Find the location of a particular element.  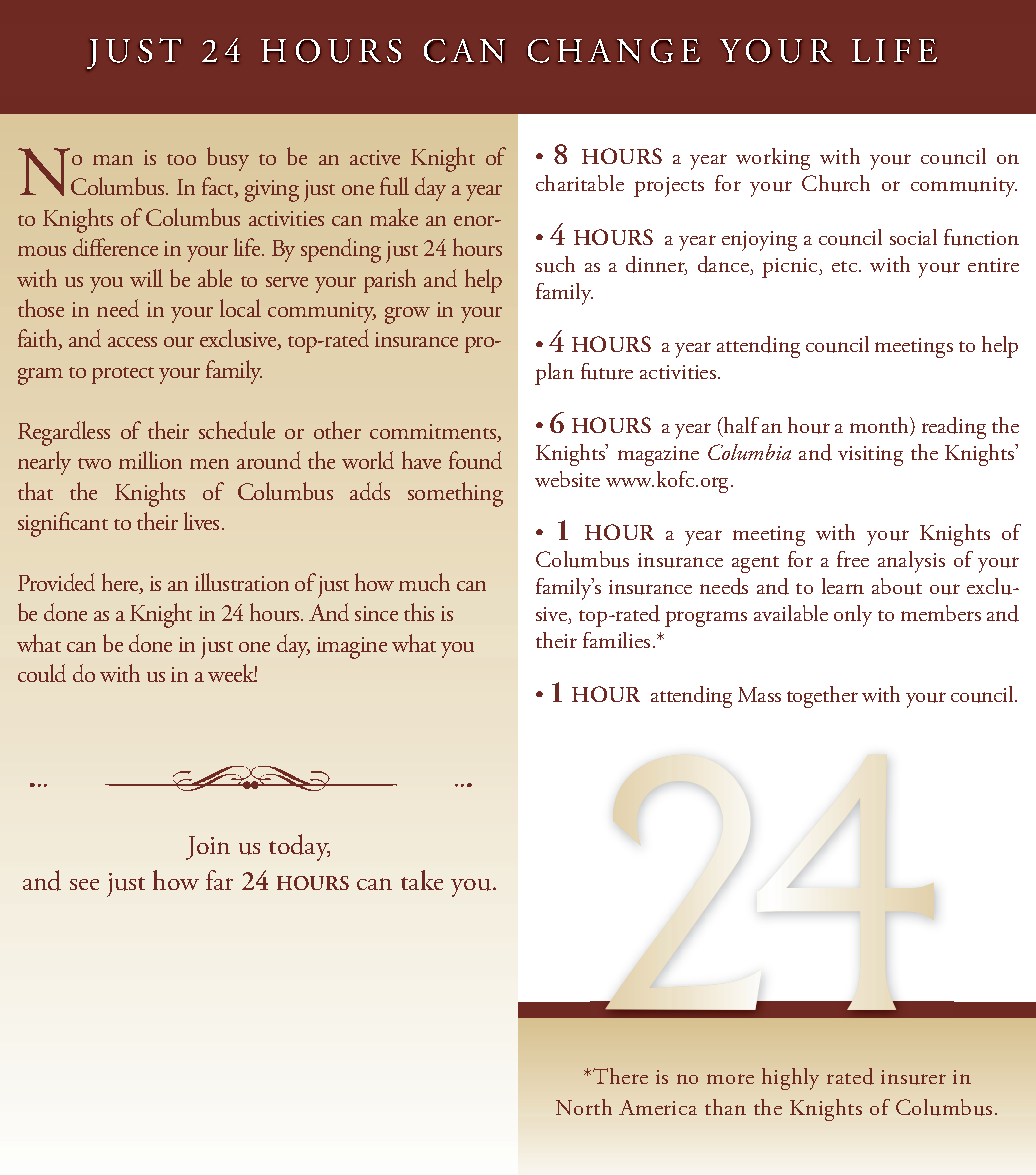

Church is located at coordinates (836, 183).
